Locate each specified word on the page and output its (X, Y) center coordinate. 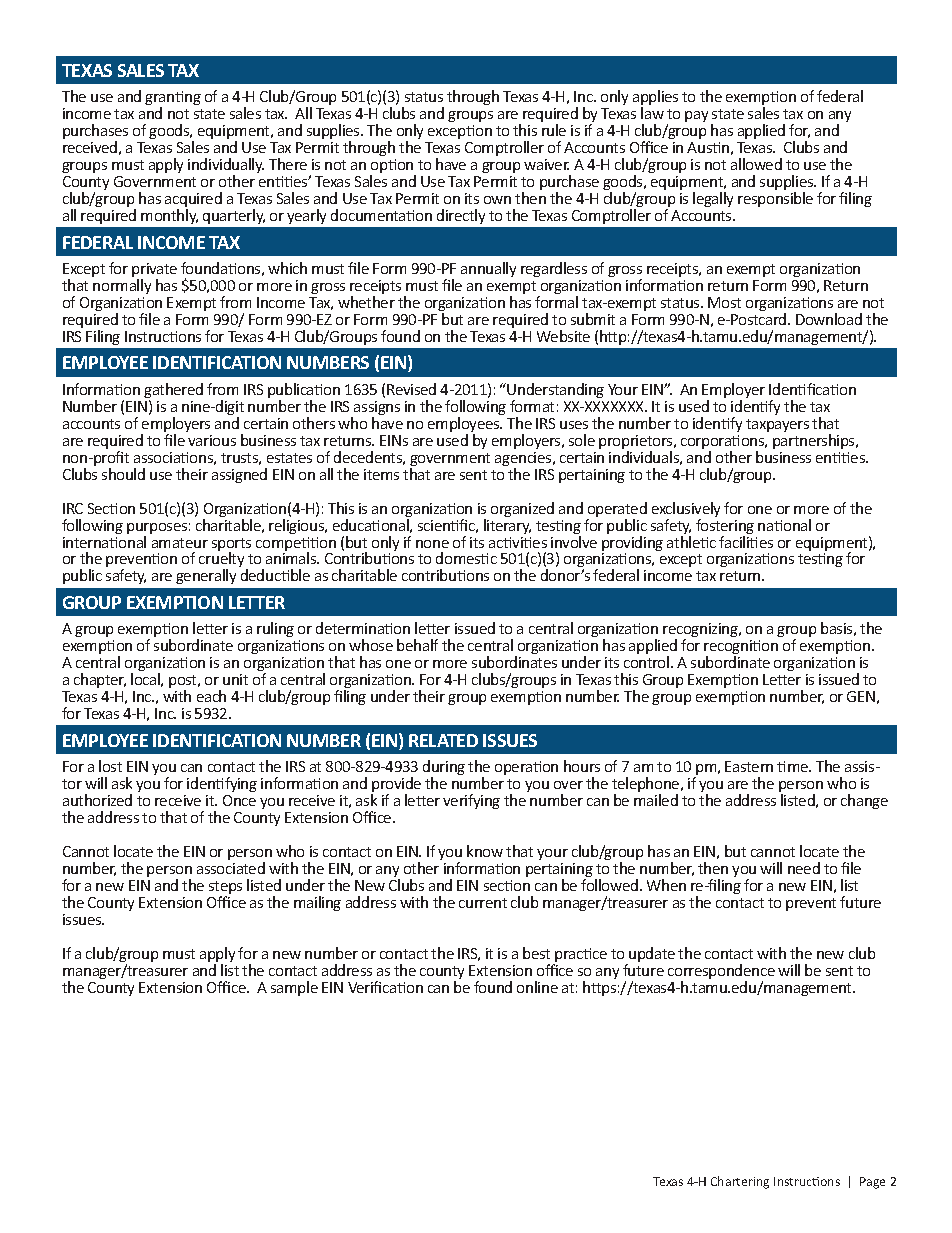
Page (872, 1183)
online (537, 987)
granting (173, 99)
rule (554, 130)
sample (294, 988)
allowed (756, 164)
